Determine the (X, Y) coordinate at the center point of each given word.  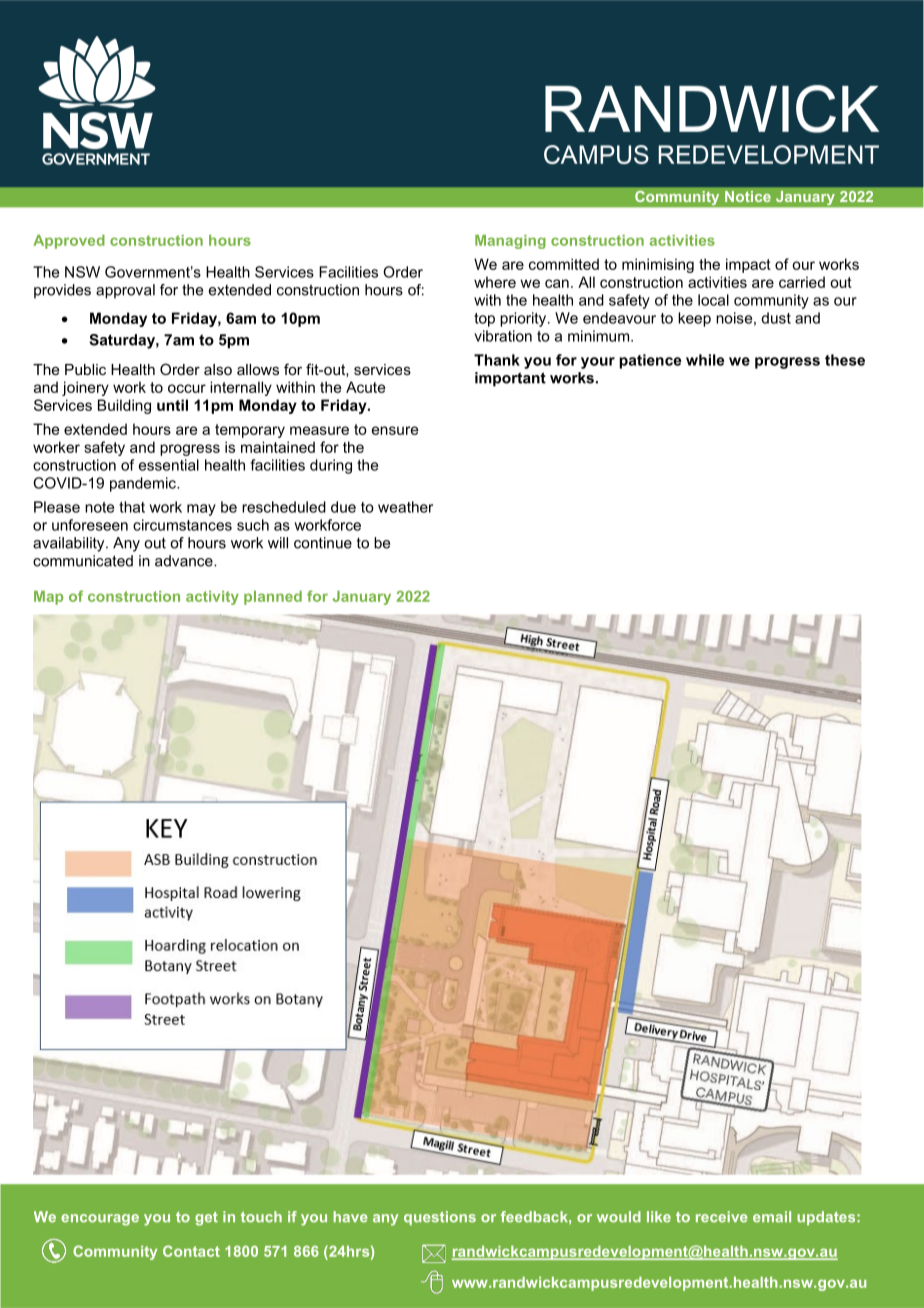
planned (273, 598)
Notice (748, 196)
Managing (510, 242)
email (772, 1217)
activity (212, 598)
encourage (100, 1220)
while (705, 360)
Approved (69, 242)
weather (405, 507)
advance (185, 561)
